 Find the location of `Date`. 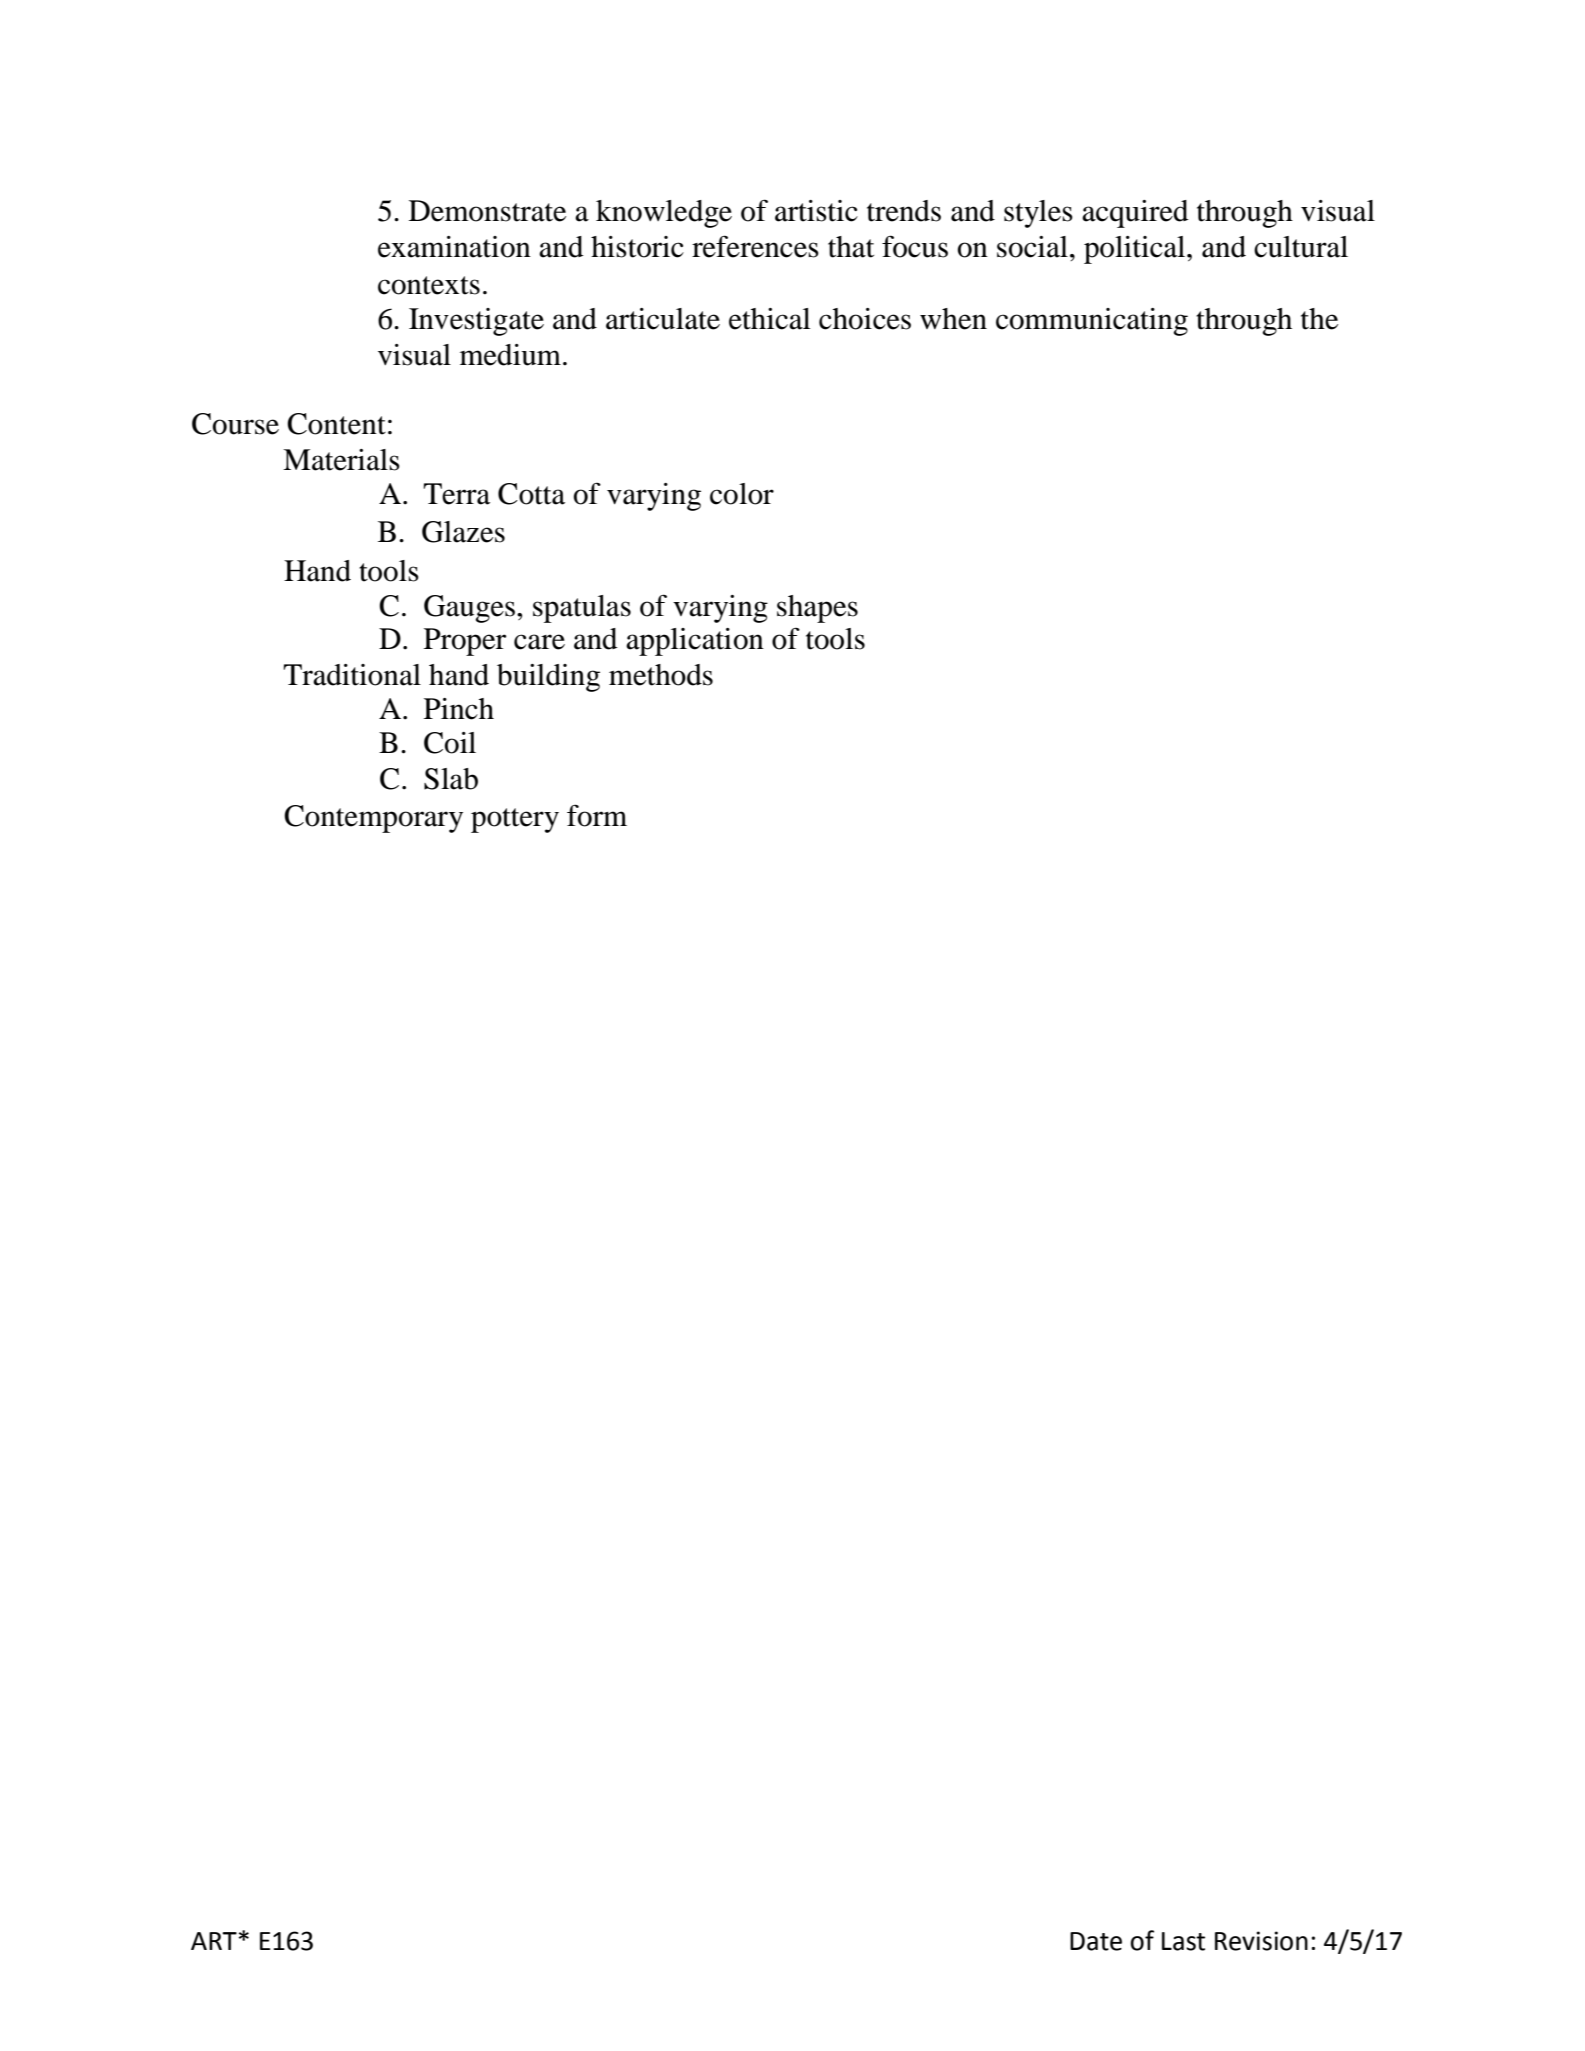

Date is located at coordinates (1096, 1941).
